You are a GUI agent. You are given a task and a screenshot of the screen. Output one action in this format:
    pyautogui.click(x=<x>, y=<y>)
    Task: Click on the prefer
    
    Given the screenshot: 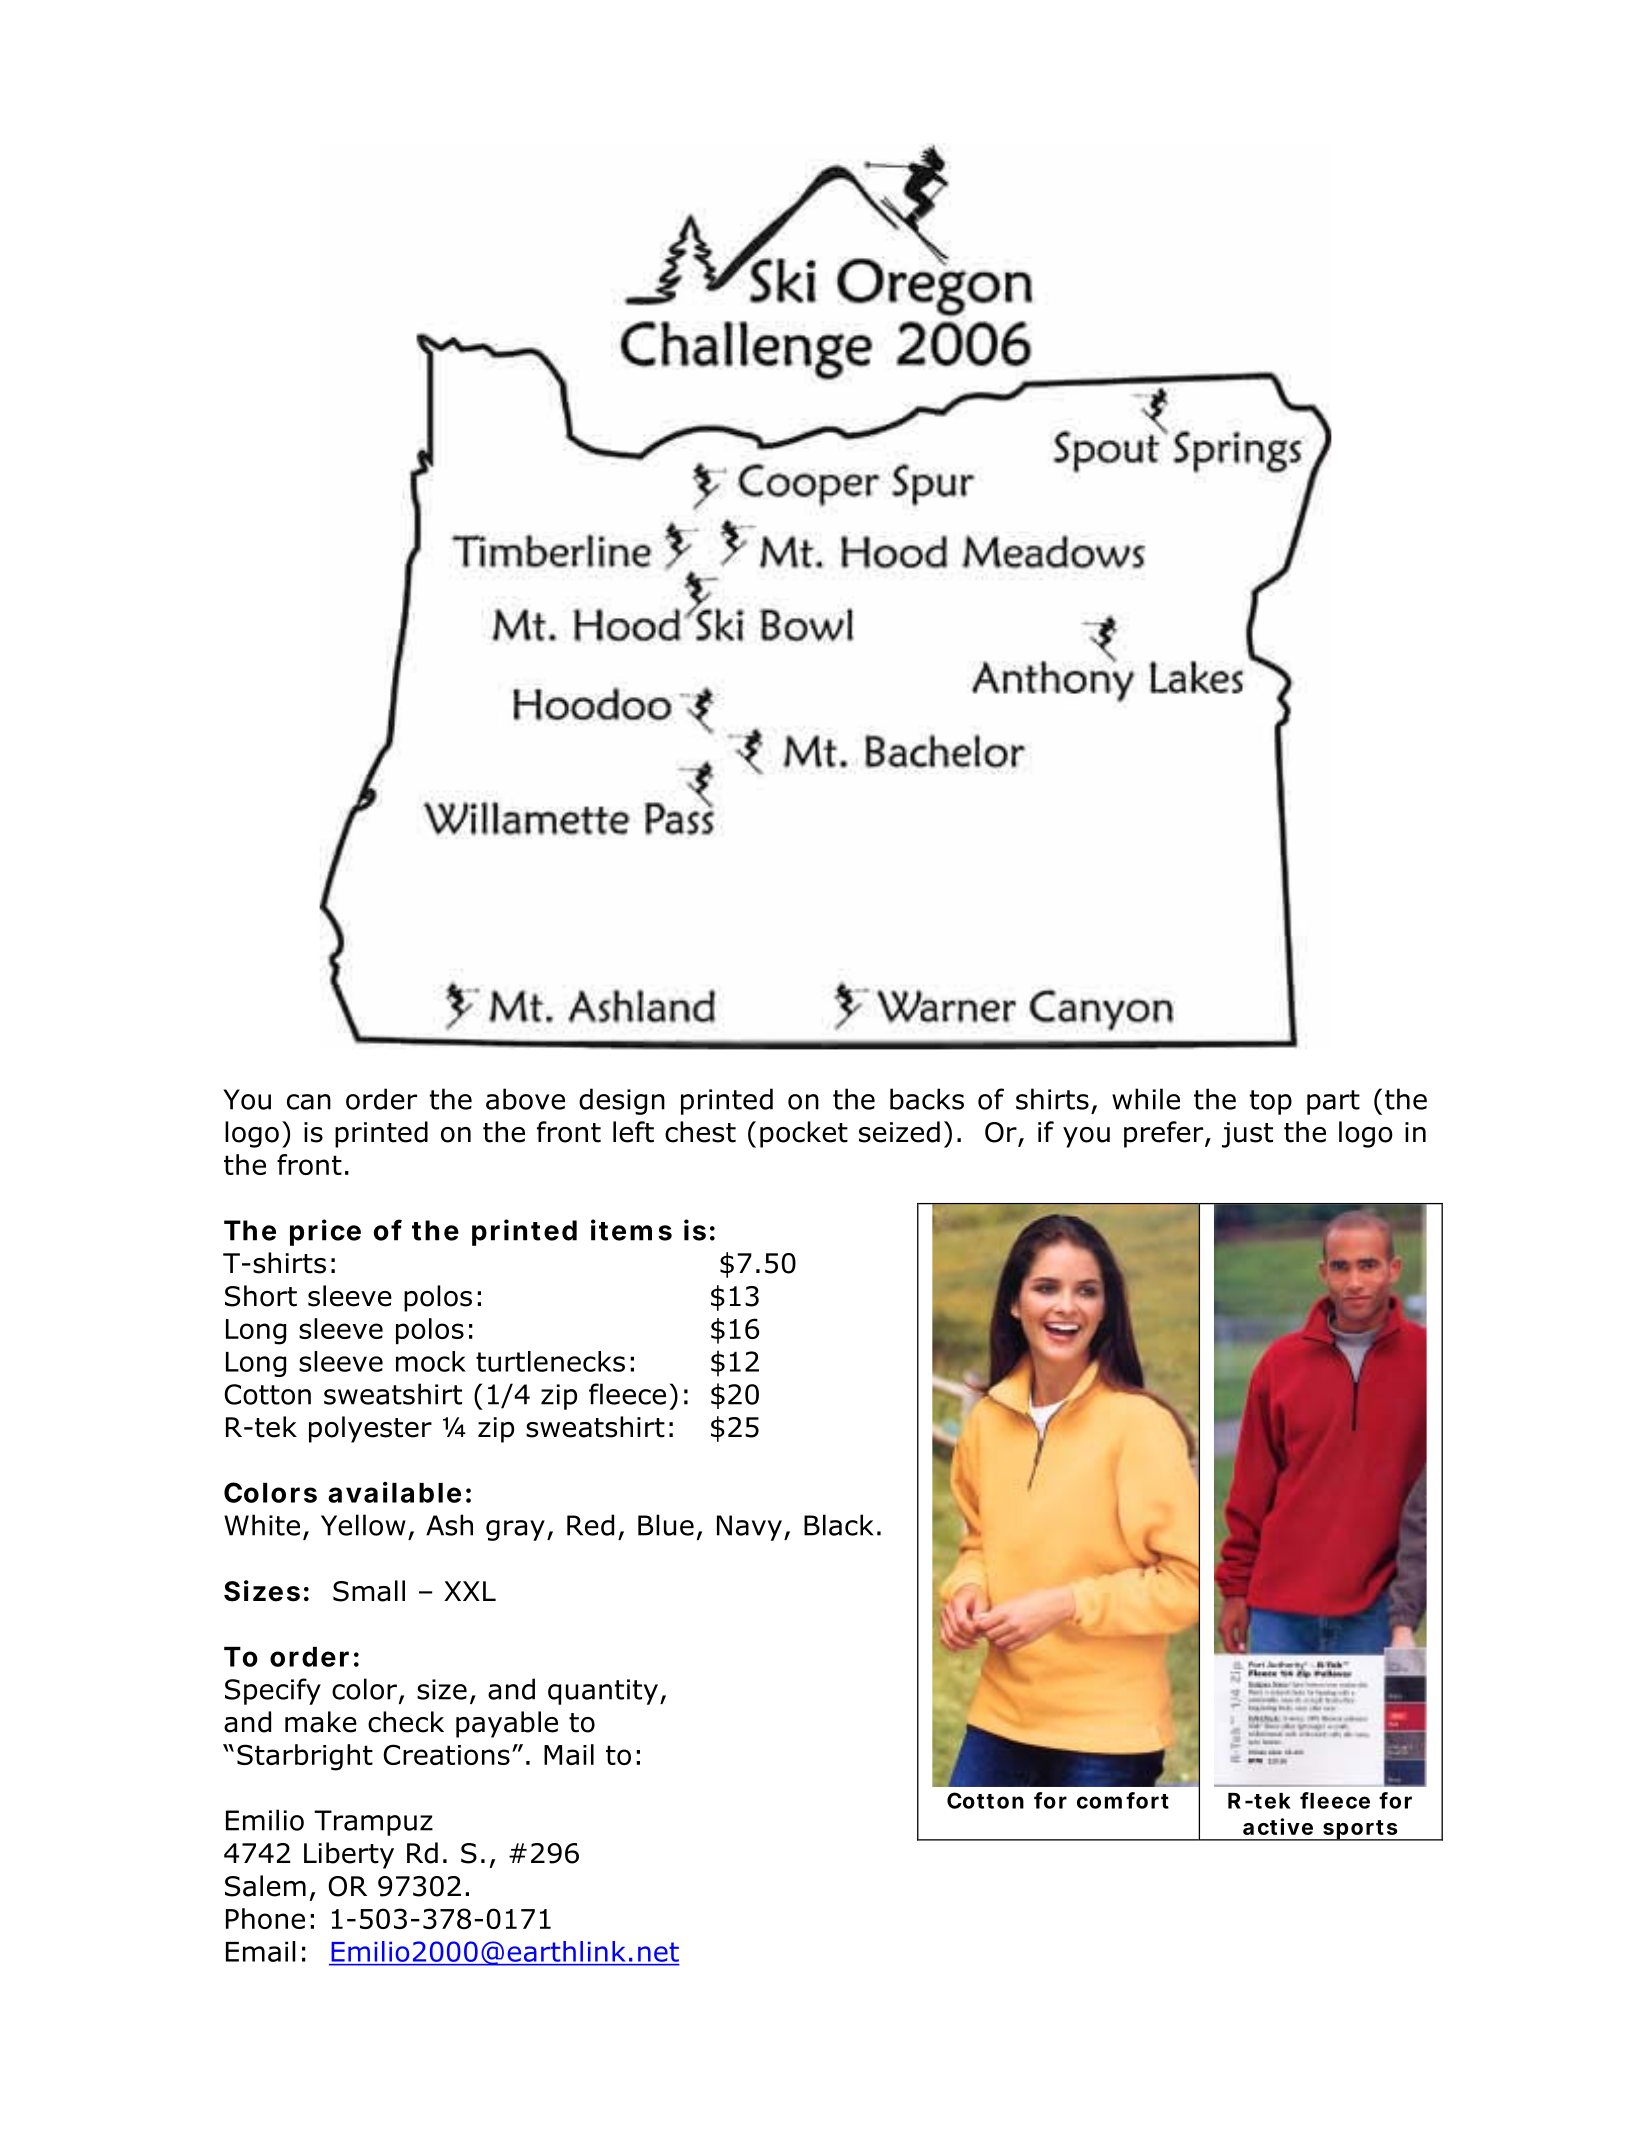 What is the action you would take?
    pyautogui.click(x=1165, y=1134)
